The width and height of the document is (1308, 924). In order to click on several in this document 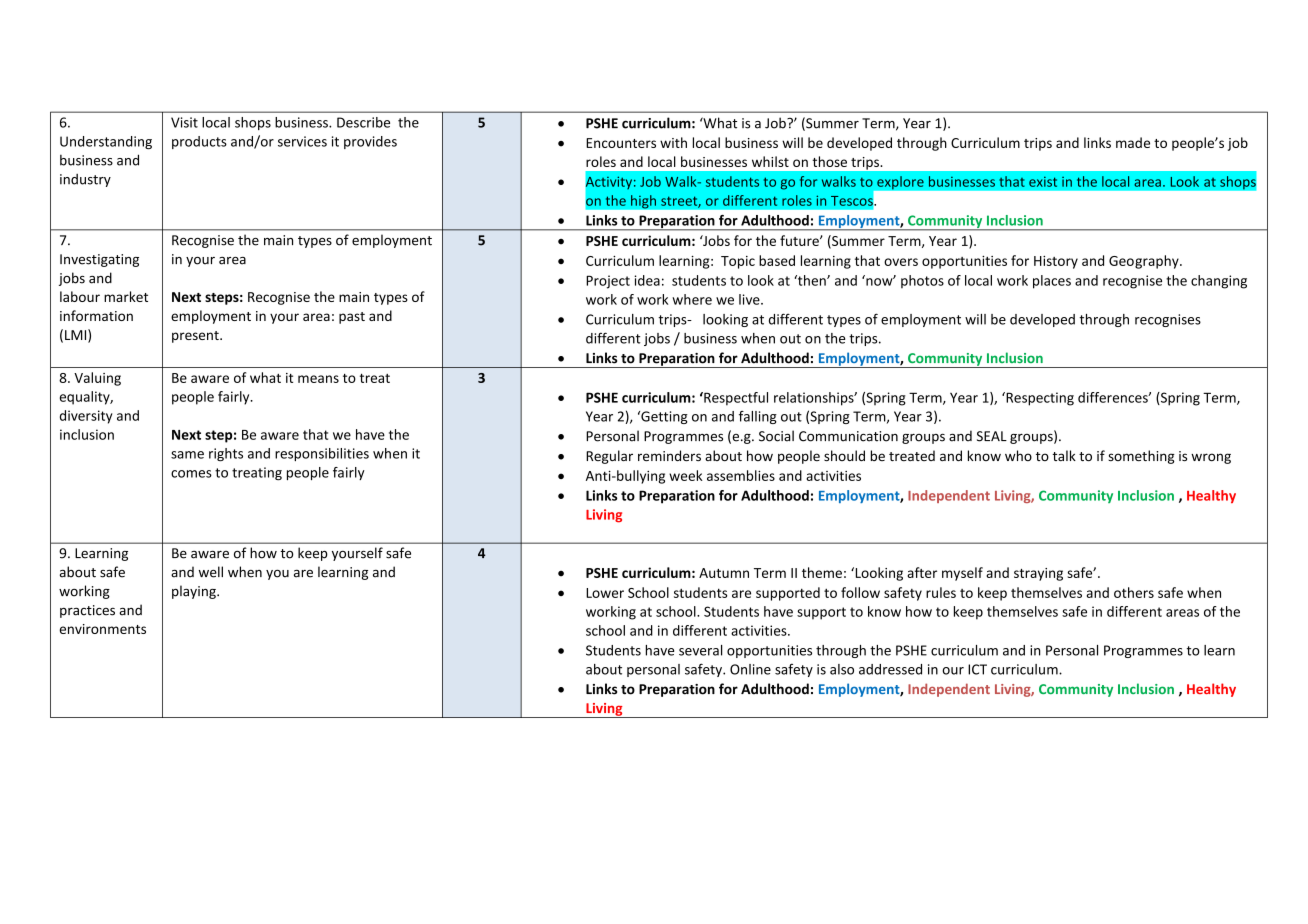, I will do `click(700, 650)`.
